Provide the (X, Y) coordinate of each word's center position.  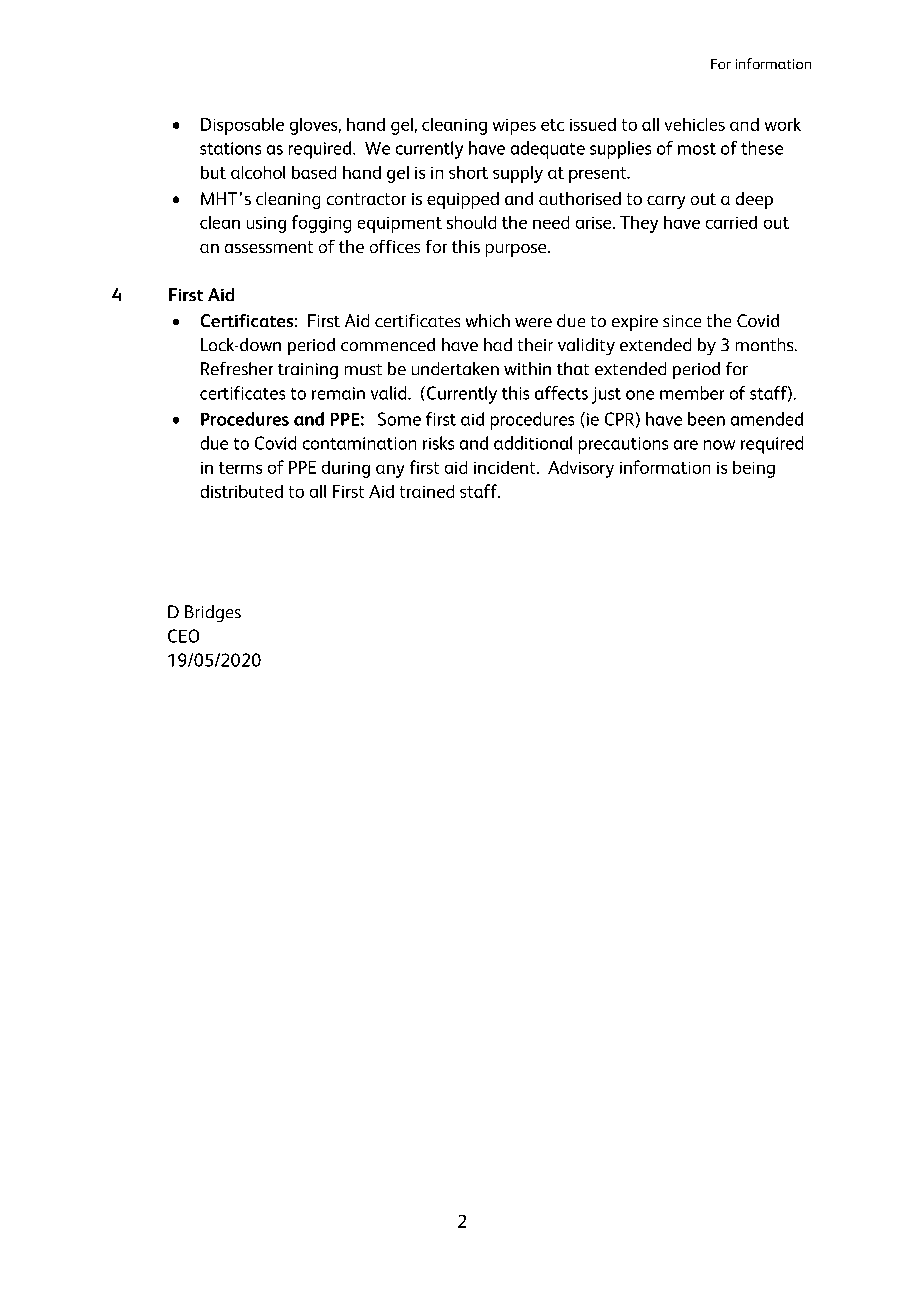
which (488, 320)
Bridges (213, 613)
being (754, 469)
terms (240, 468)
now (719, 445)
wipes (514, 127)
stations (230, 148)
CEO (183, 636)
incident (506, 467)
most (697, 149)
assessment (269, 247)
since (682, 321)
